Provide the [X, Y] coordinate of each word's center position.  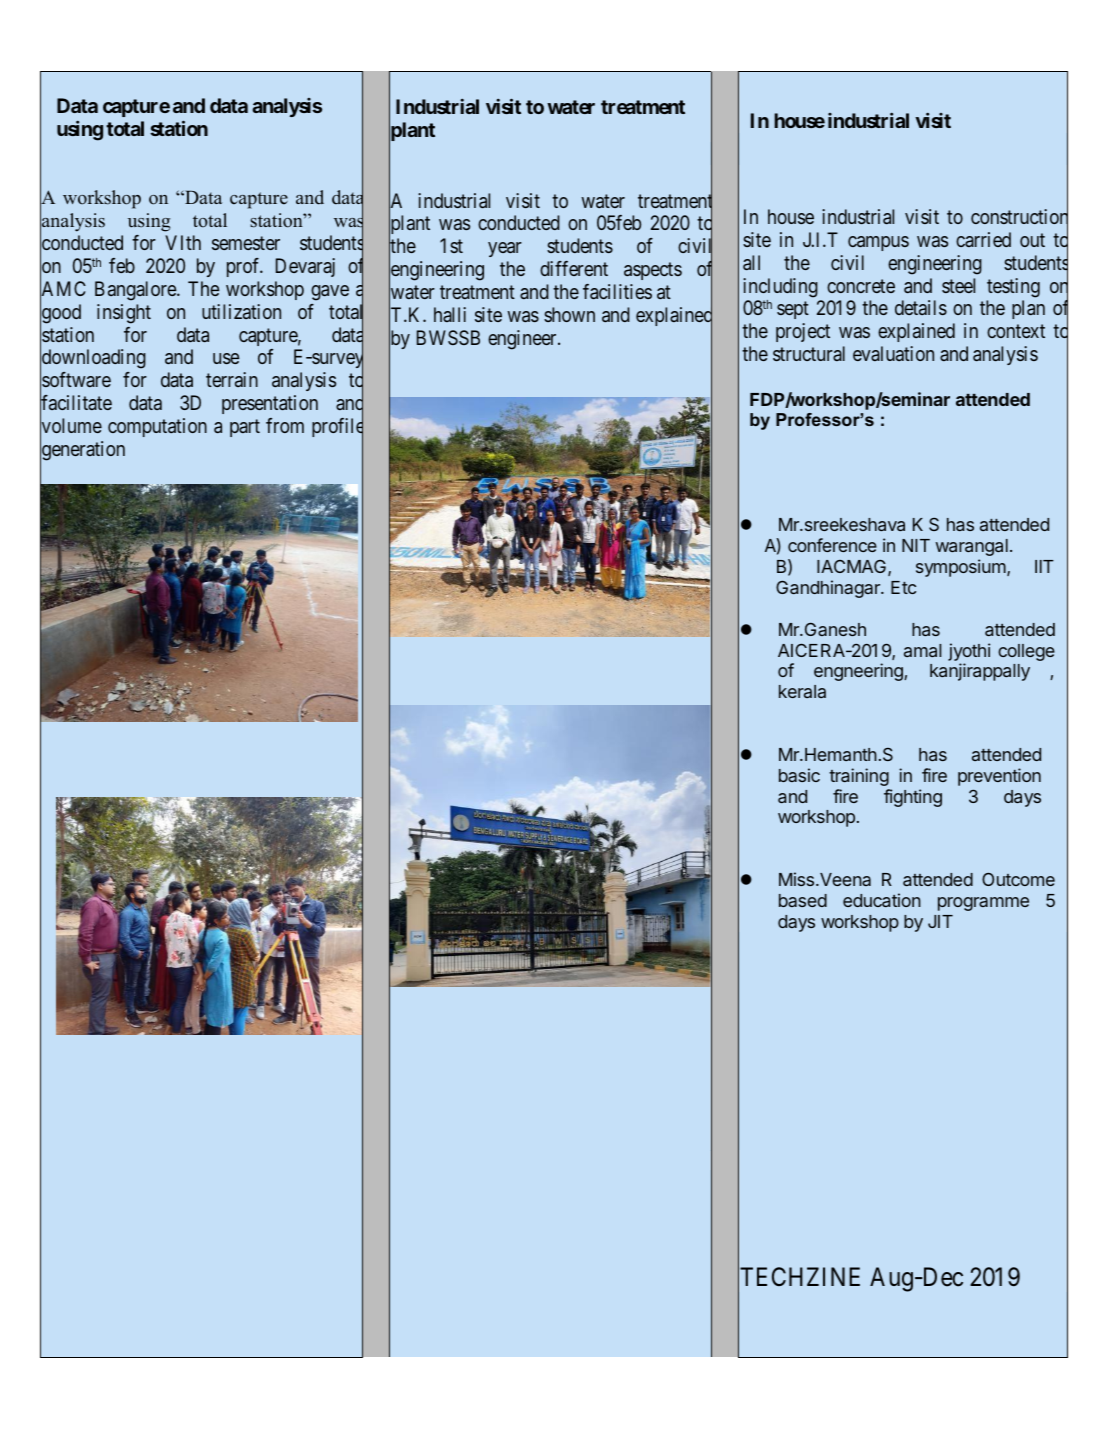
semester [246, 243]
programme [983, 904]
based [803, 900]
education [882, 900]
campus [878, 243]
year [505, 249]
